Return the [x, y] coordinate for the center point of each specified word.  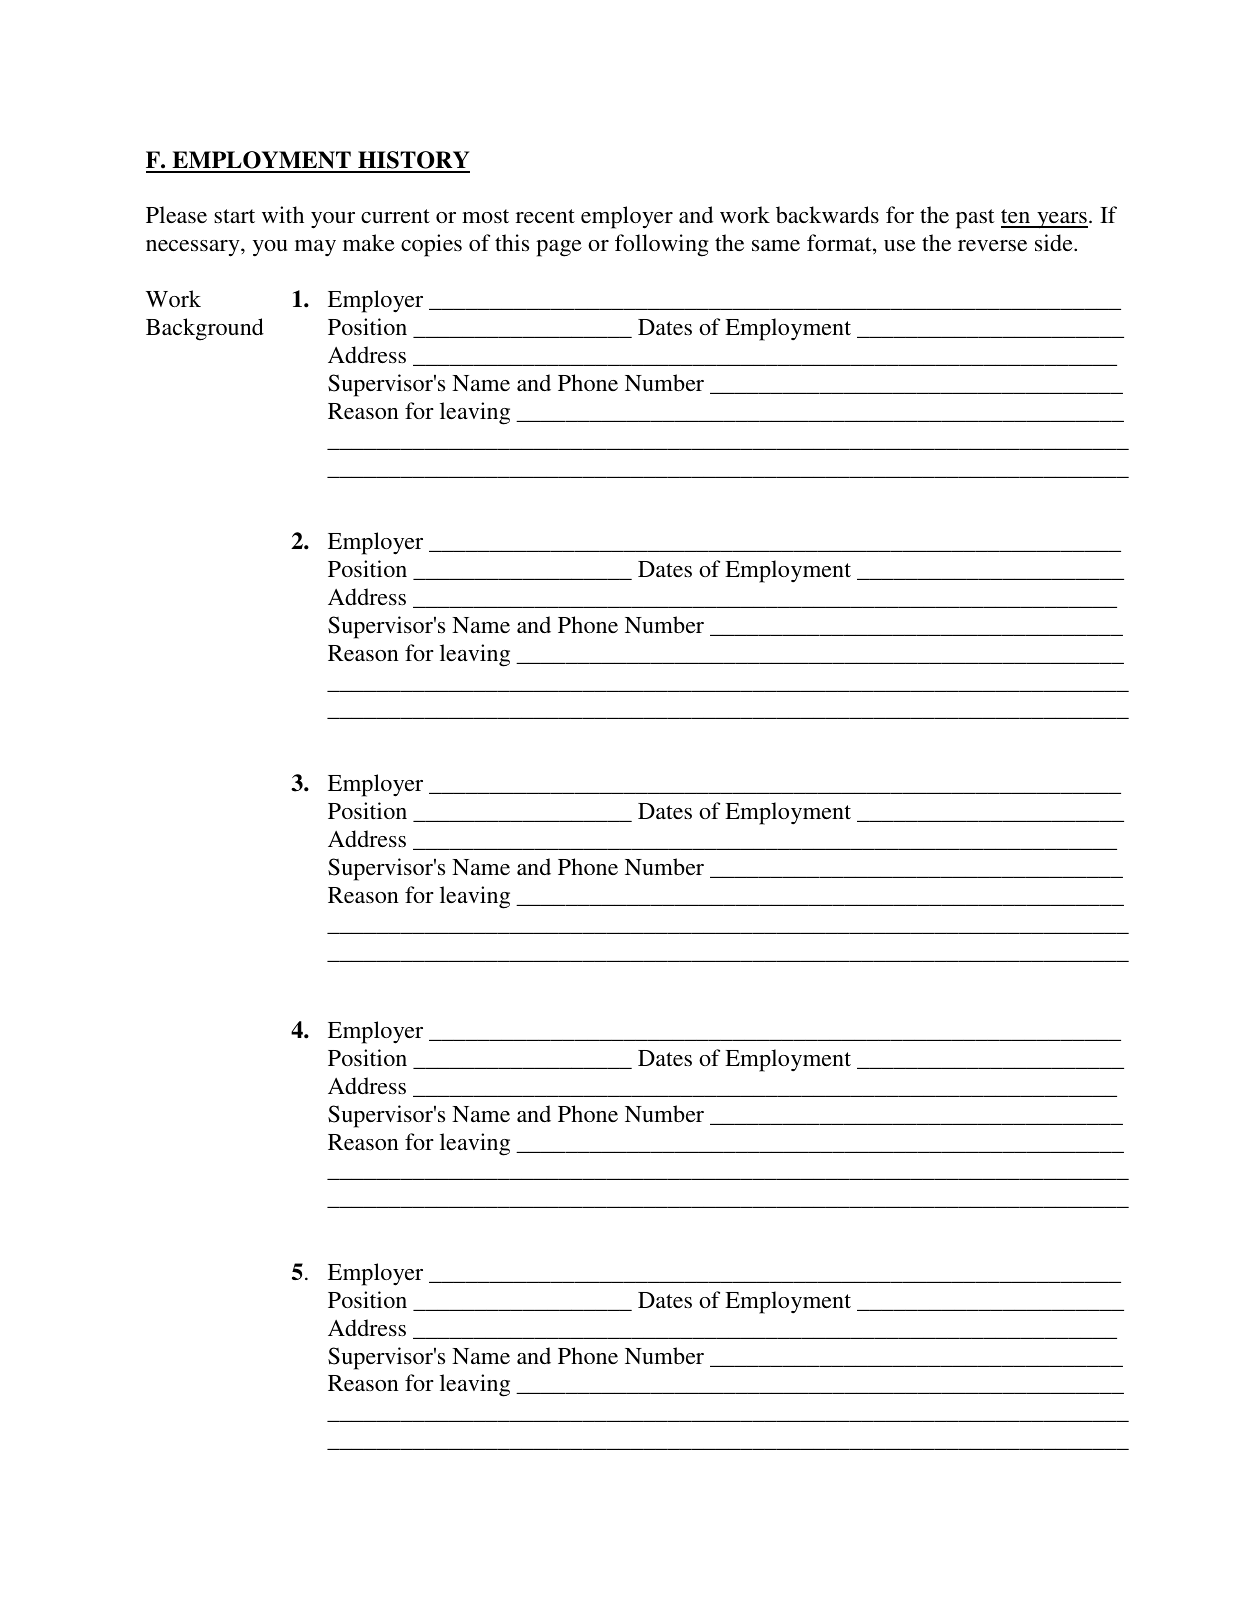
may [315, 248]
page [559, 248]
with [283, 214]
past [975, 219]
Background [205, 329]
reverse [992, 246]
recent [545, 216]
